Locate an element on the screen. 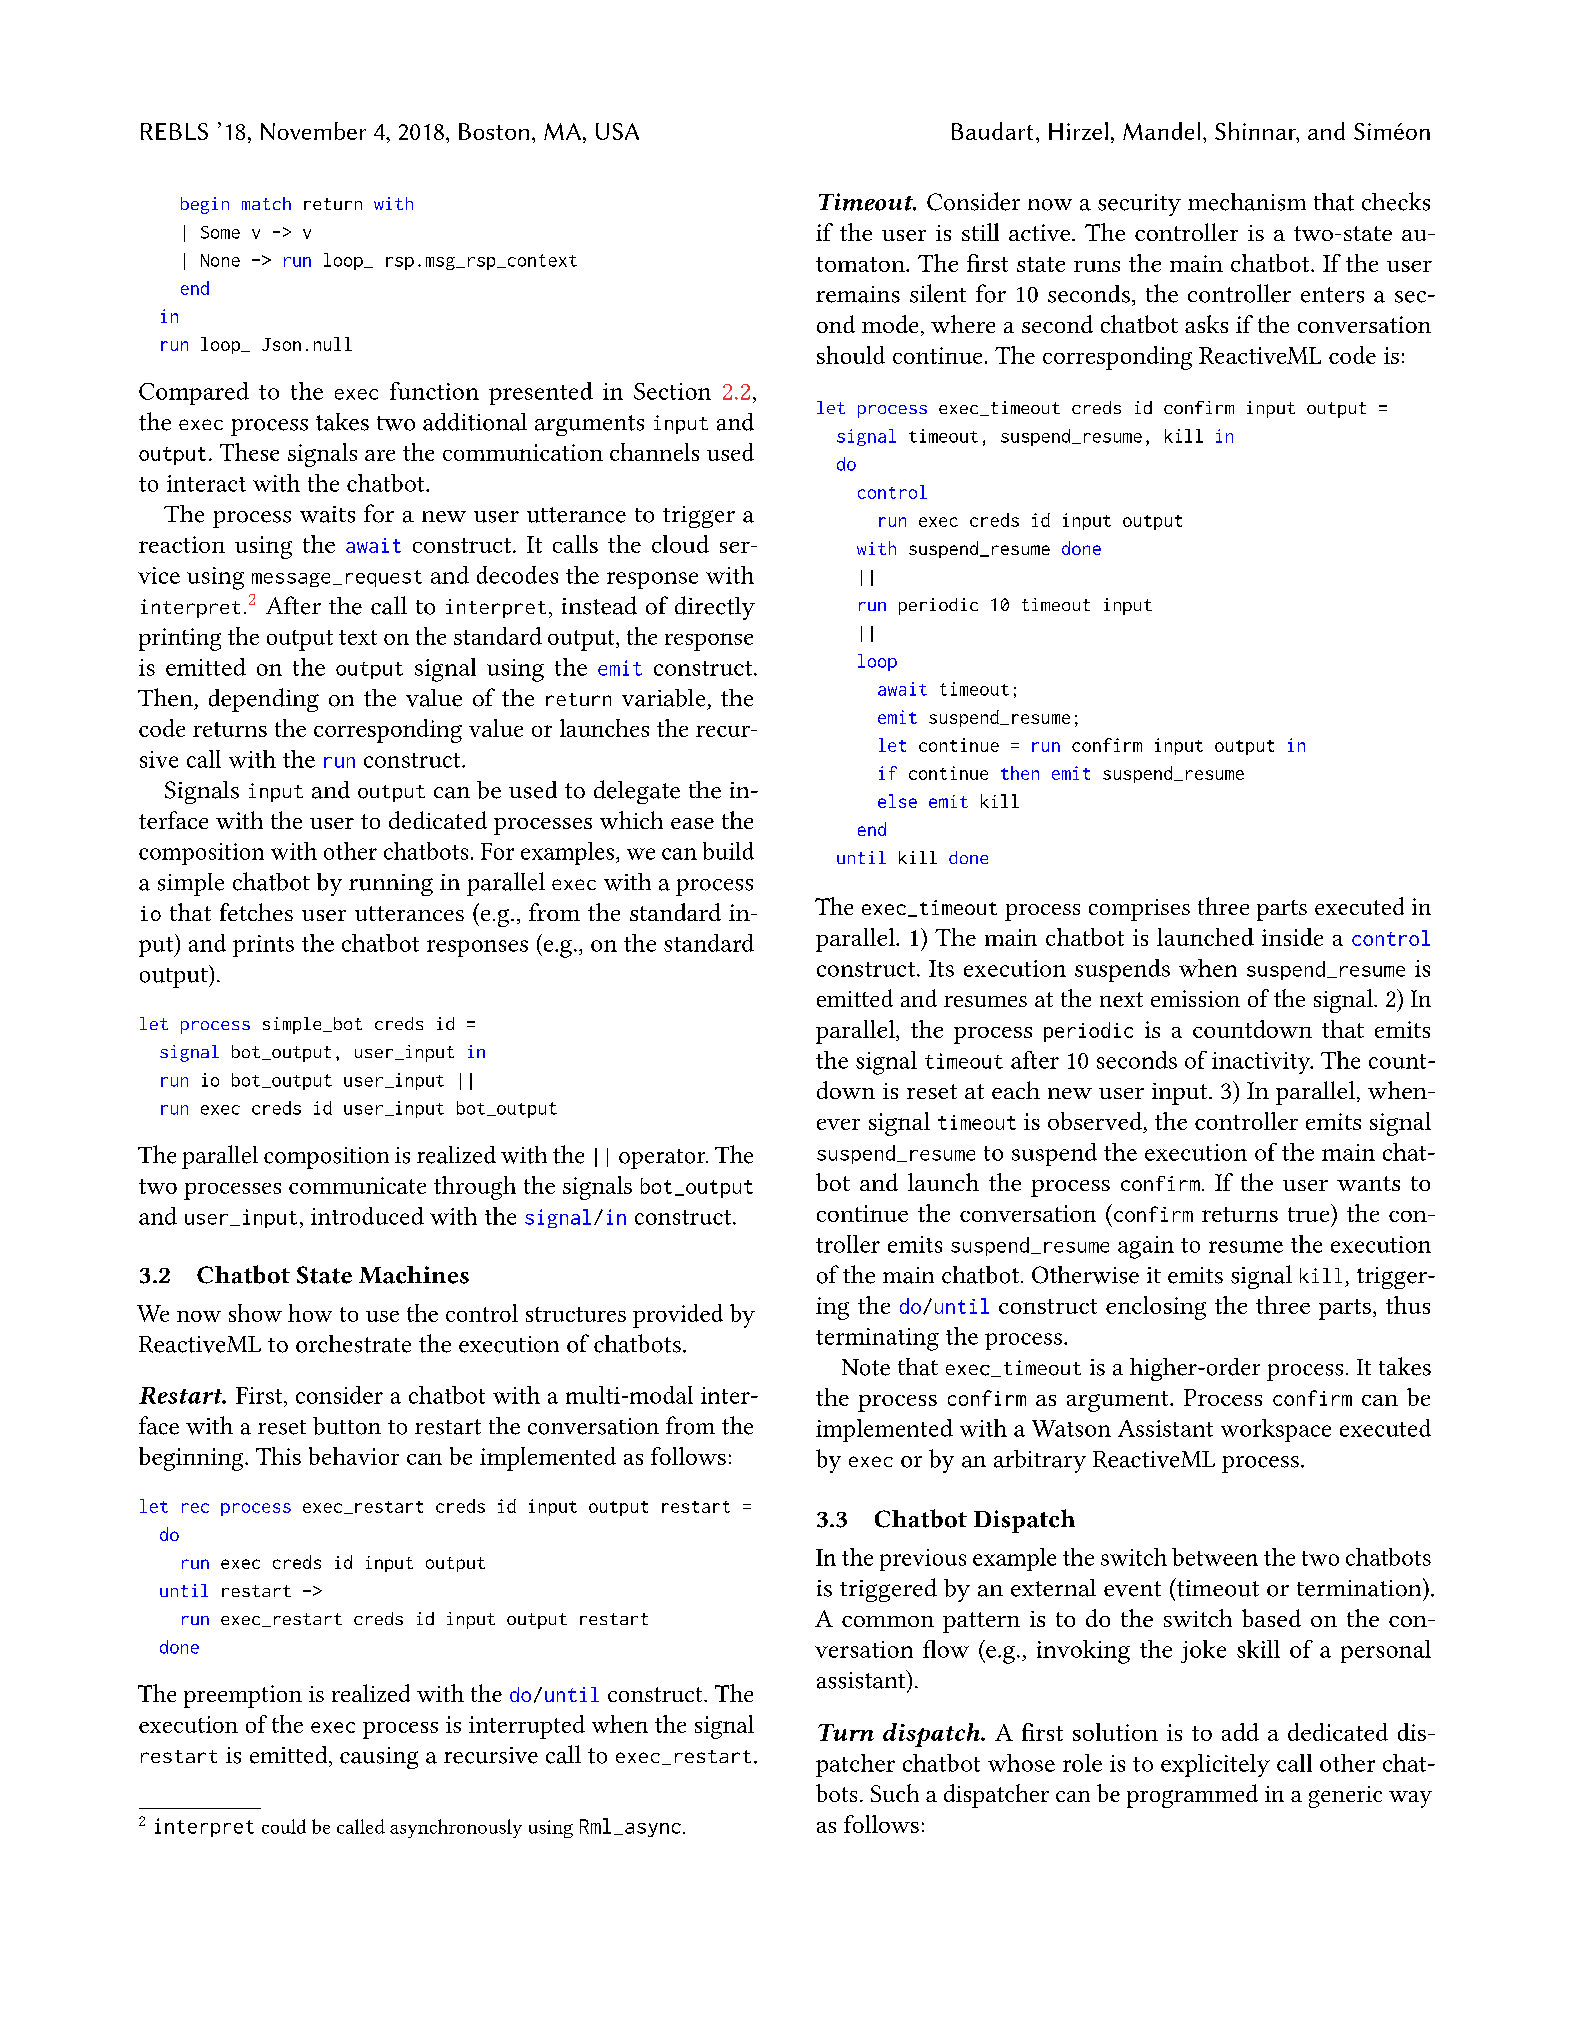  explicitely is located at coordinates (1215, 1765).
